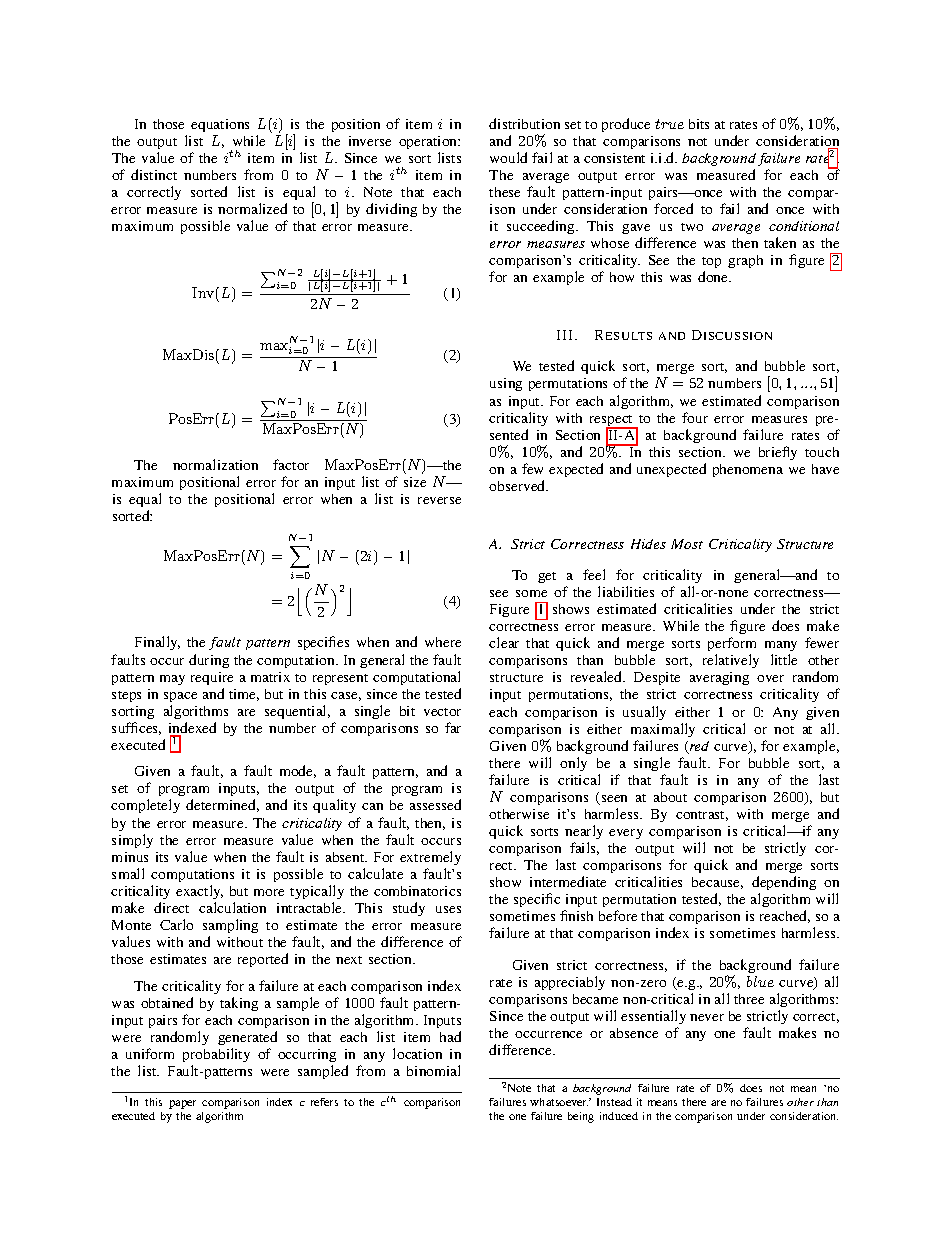  What do you see at coordinates (699, 124) in the screenshot?
I see `bits` at bounding box center [699, 124].
